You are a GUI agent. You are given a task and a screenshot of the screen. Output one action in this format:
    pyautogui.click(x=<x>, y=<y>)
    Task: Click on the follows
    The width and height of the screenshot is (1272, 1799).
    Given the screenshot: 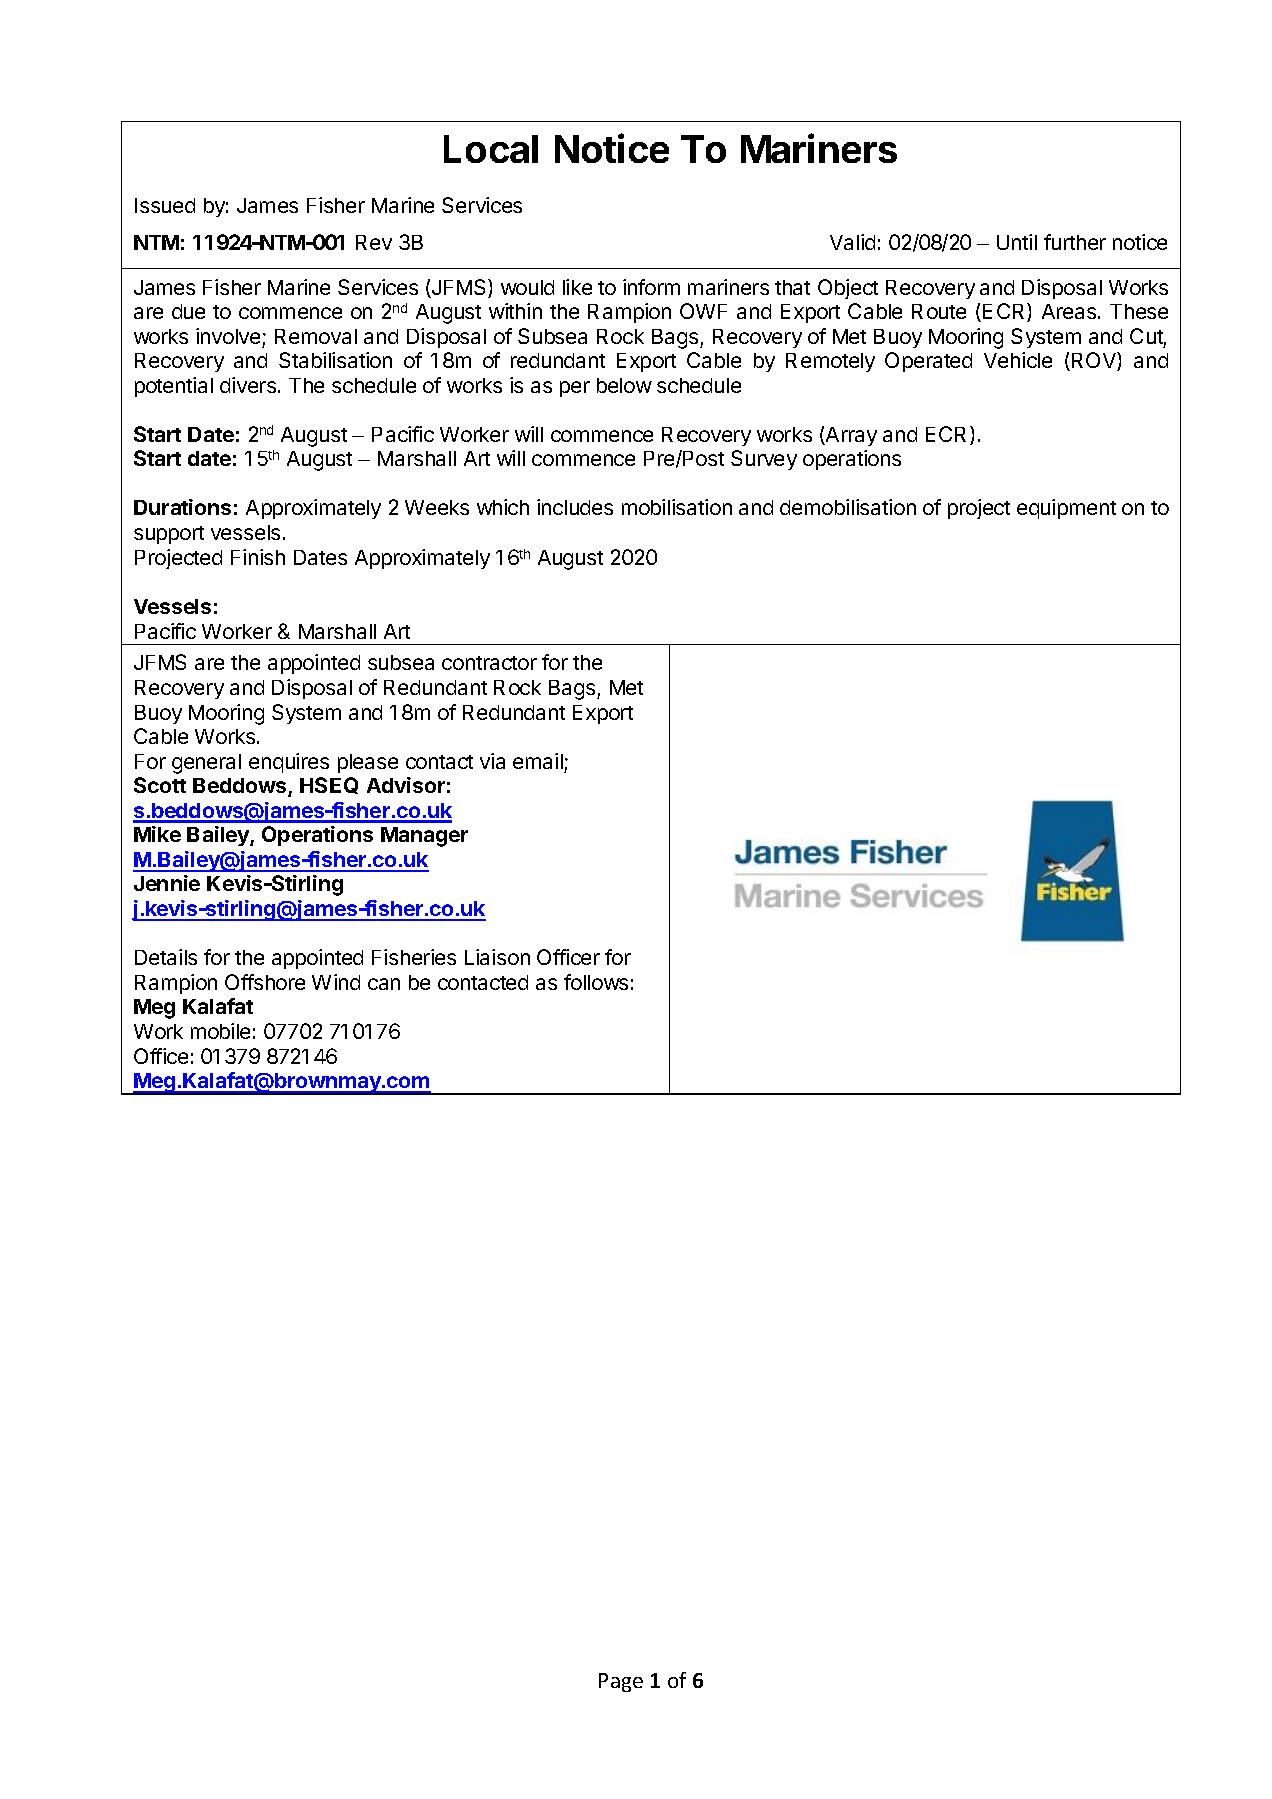 What is the action you would take?
    pyautogui.click(x=596, y=982)
